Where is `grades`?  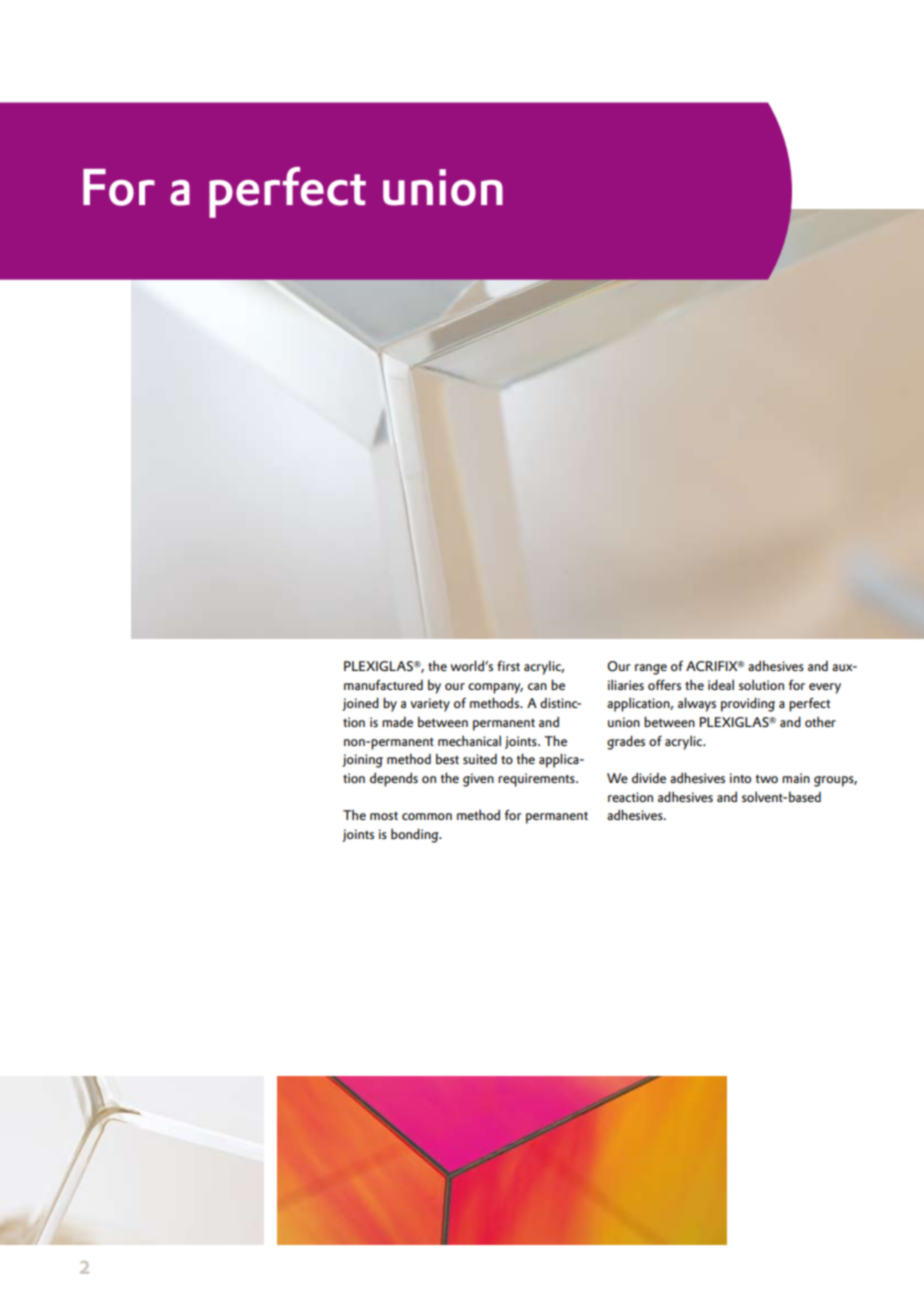
grades is located at coordinates (626, 742).
